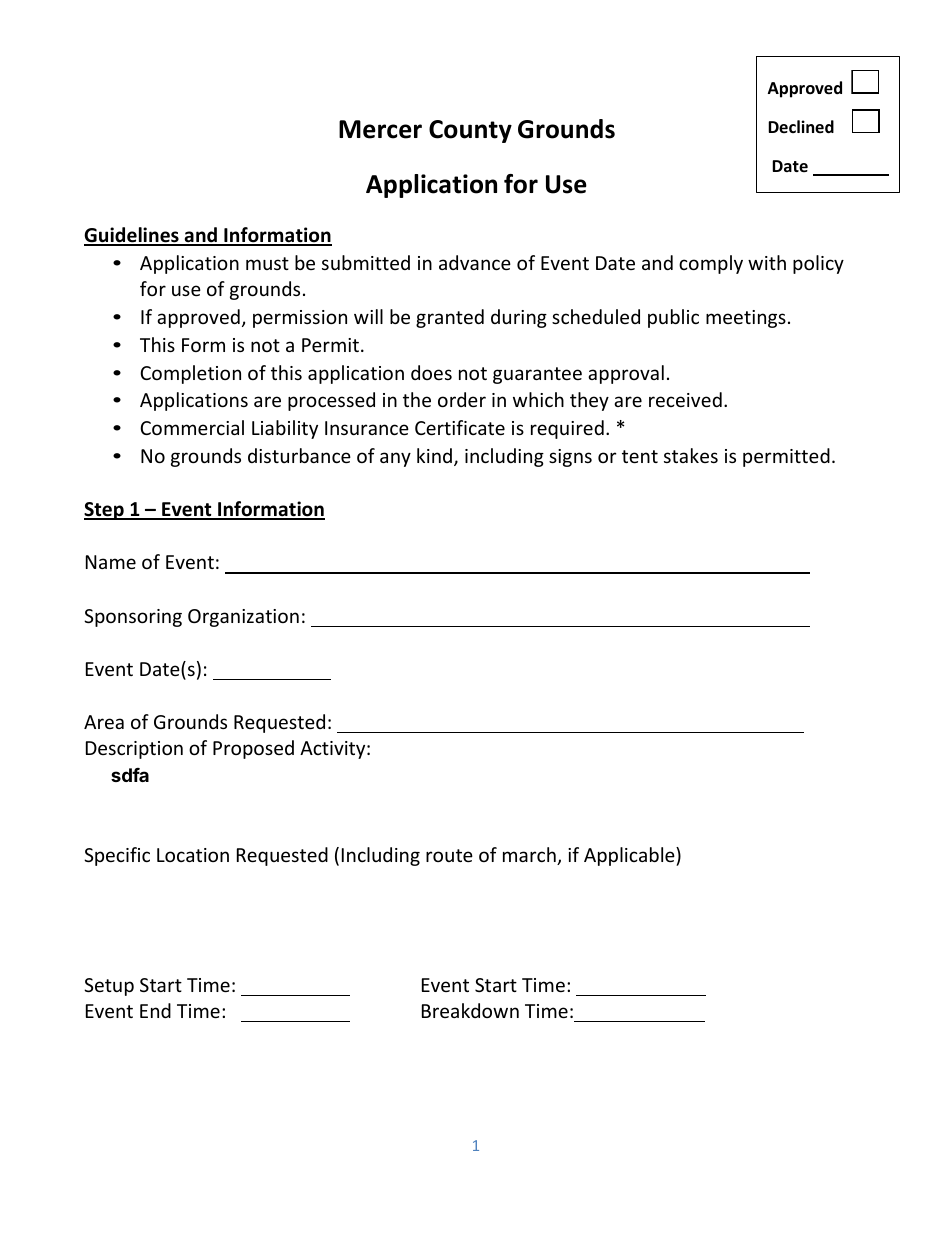 This document has height=1233, width=952. What do you see at coordinates (132, 236) in the document?
I see `Guidelines` at bounding box center [132, 236].
